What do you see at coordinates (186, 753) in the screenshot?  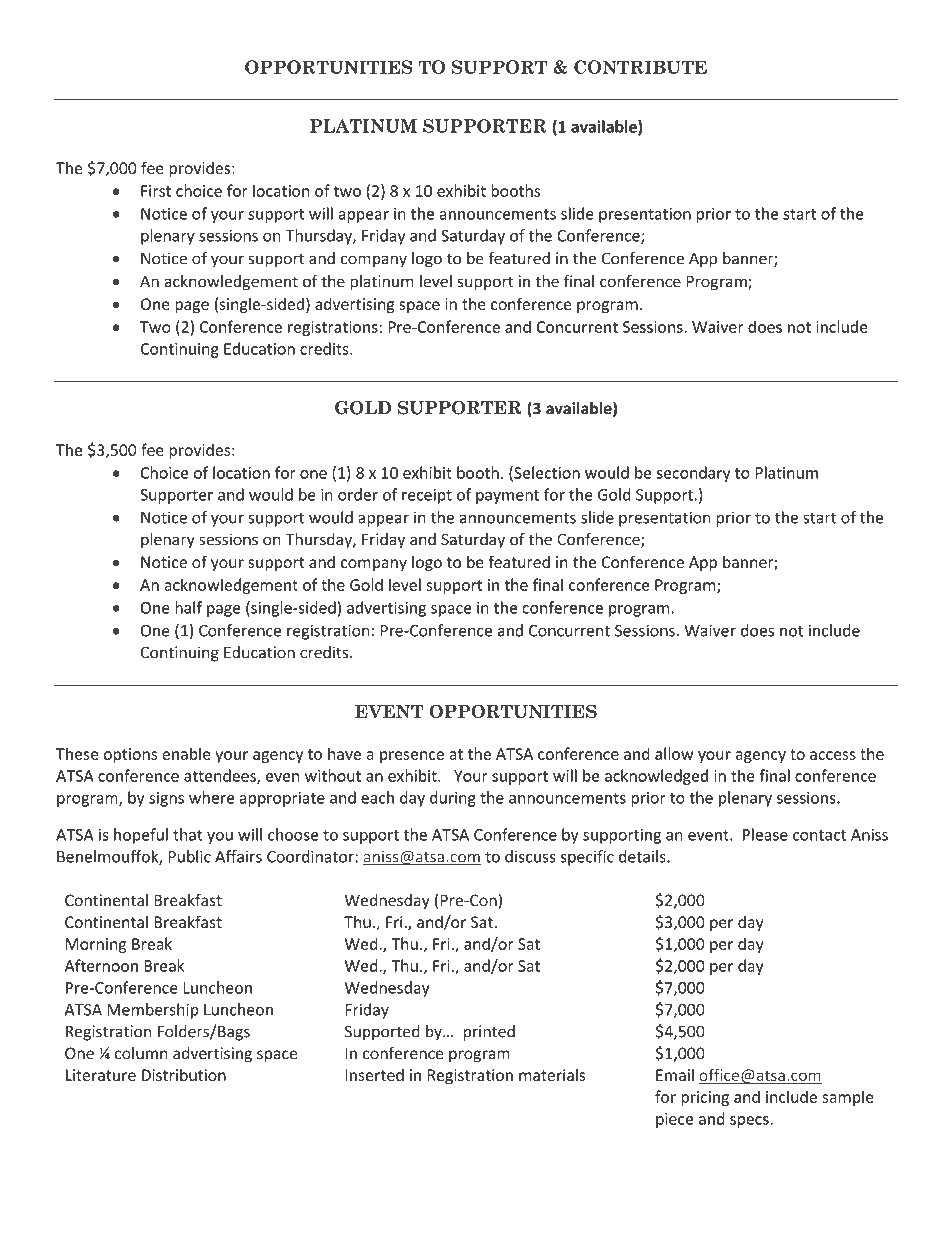 I see `enable` at bounding box center [186, 753].
